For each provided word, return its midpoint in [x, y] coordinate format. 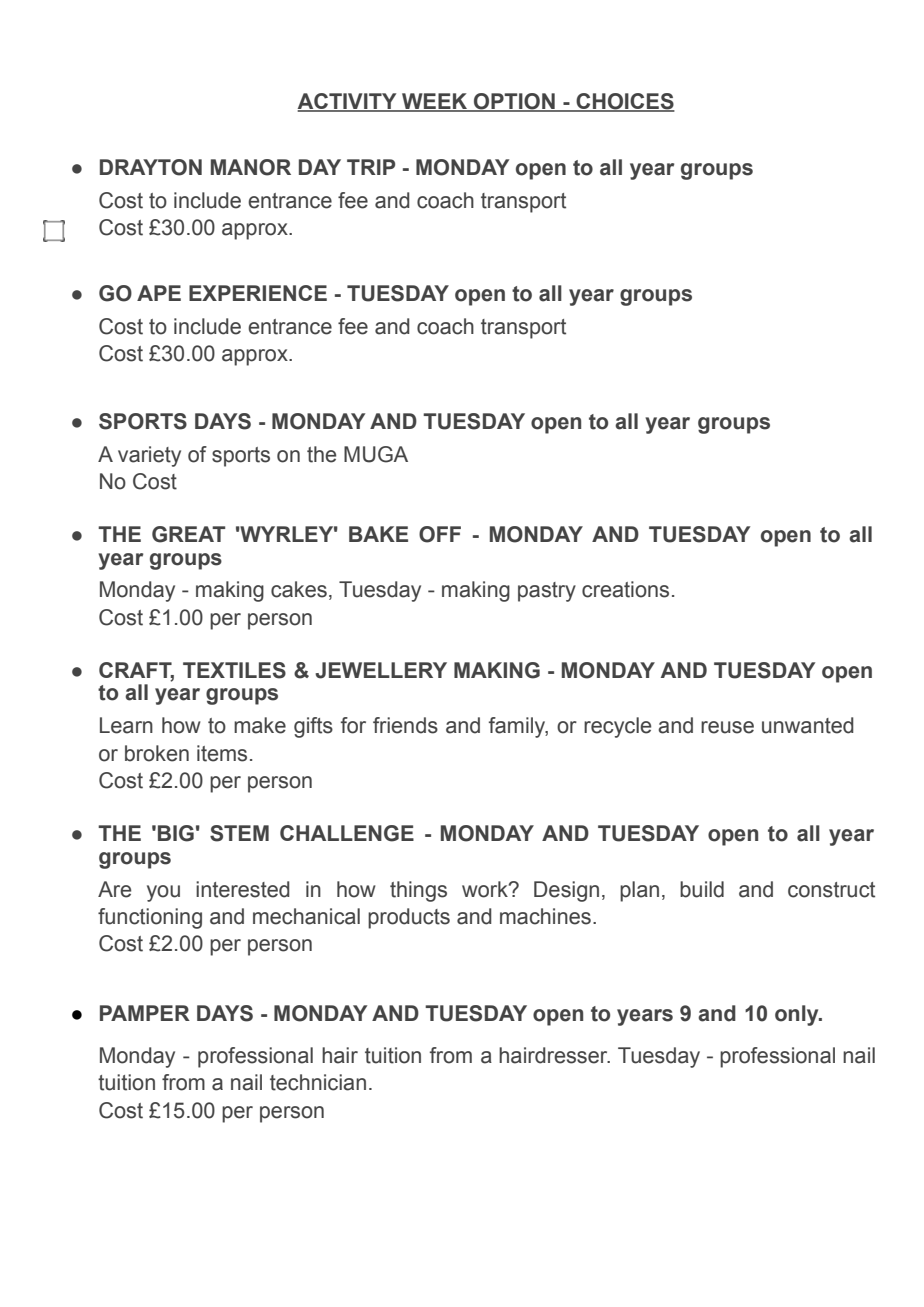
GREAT [188, 534]
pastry [547, 592]
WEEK [435, 102]
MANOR [251, 167]
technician [318, 1082]
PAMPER [145, 1013]
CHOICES [624, 102]
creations [625, 589]
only [798, 1015]
